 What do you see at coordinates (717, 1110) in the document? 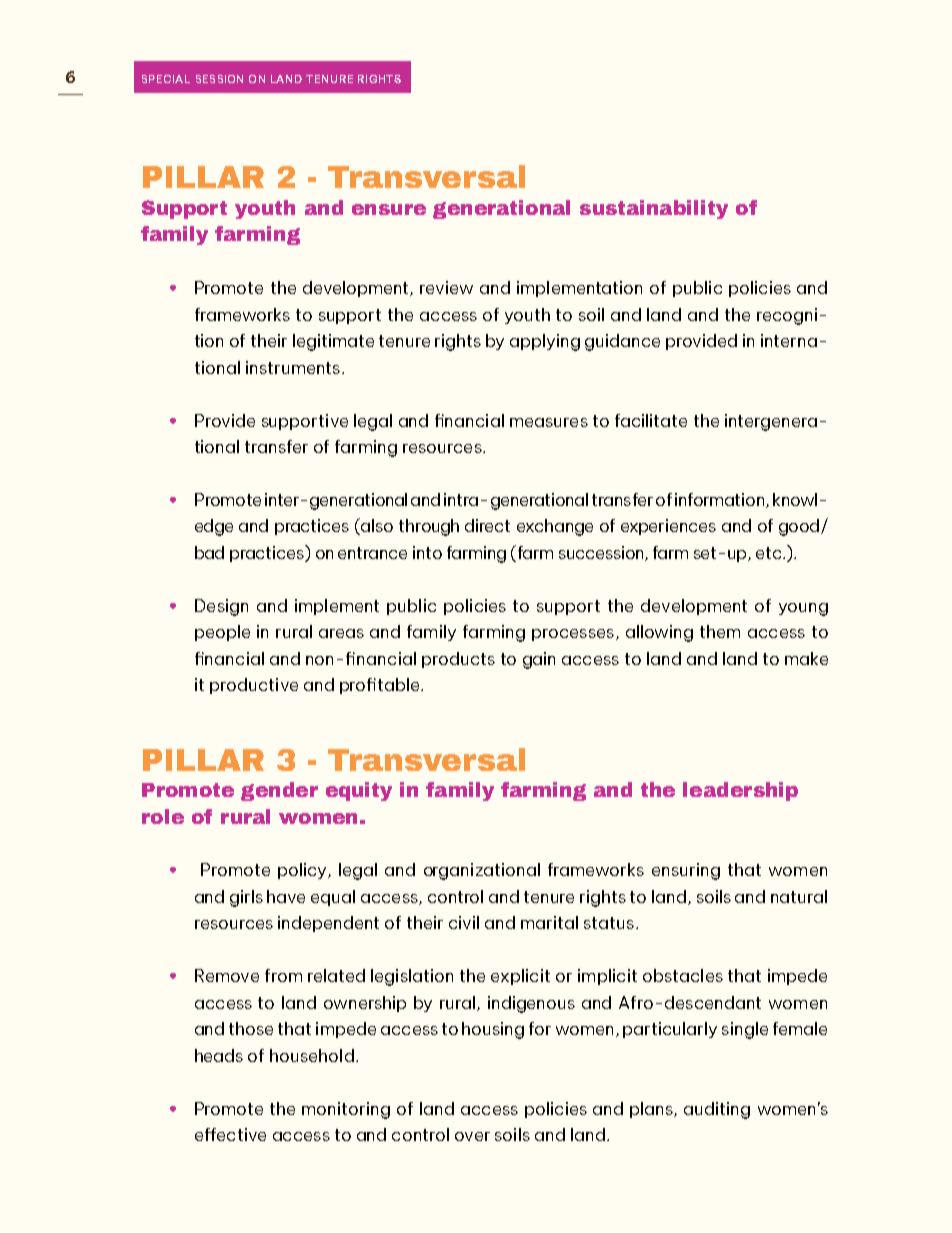
I see `auditing` at bounding box center [717, 1110].
